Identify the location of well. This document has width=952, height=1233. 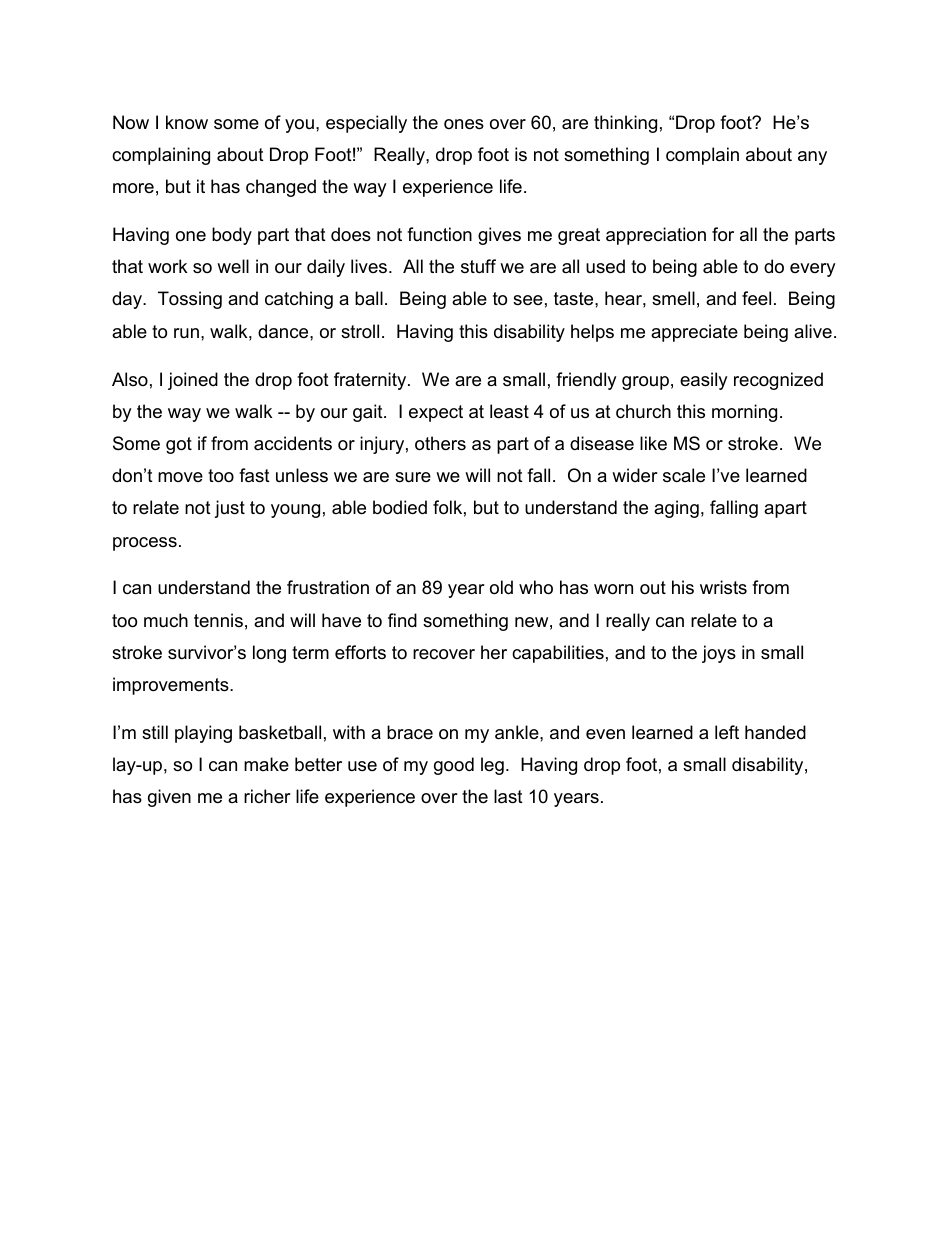
(233, 266).
